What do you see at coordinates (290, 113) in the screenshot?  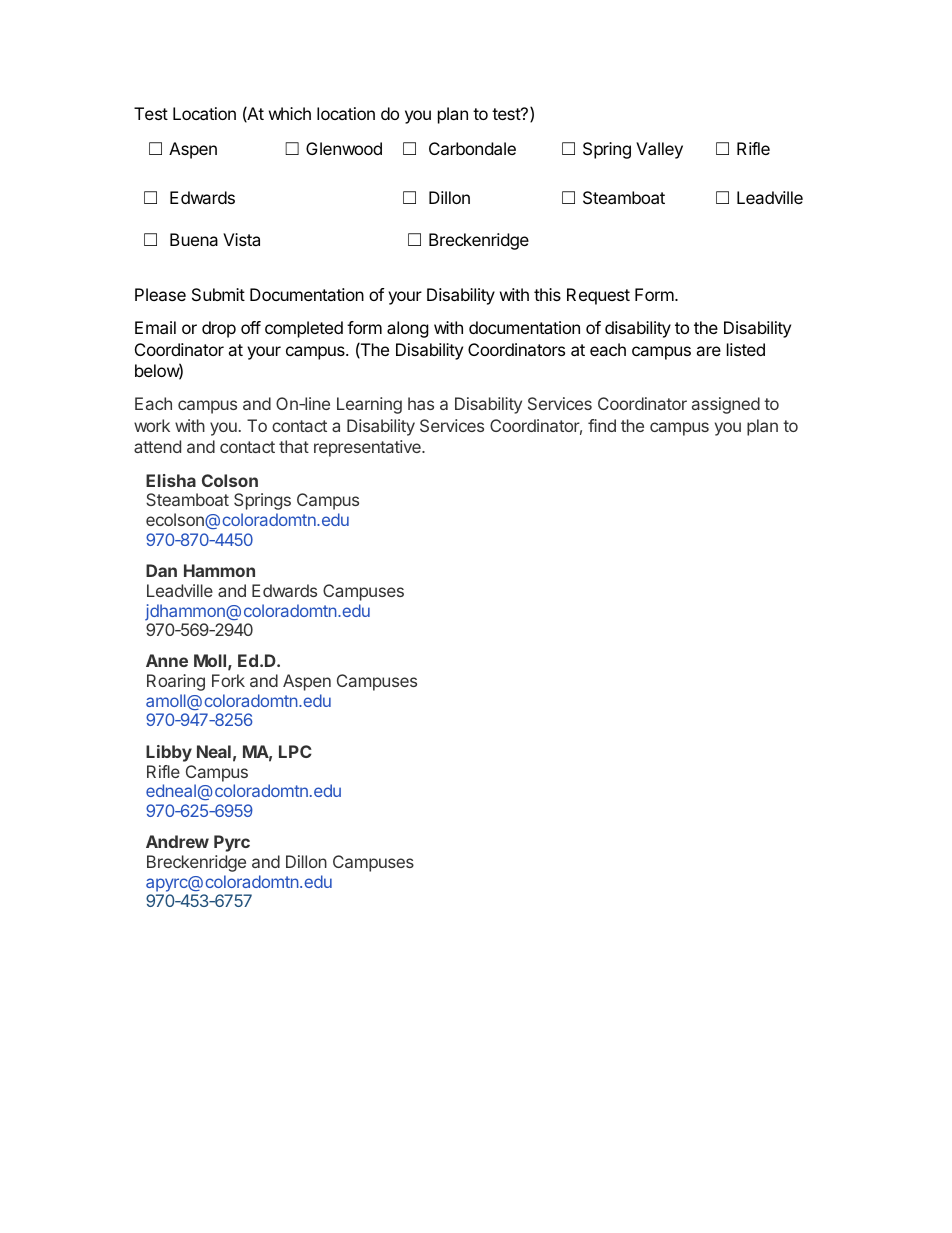 I see `which` at bounding box center [290, 113].
